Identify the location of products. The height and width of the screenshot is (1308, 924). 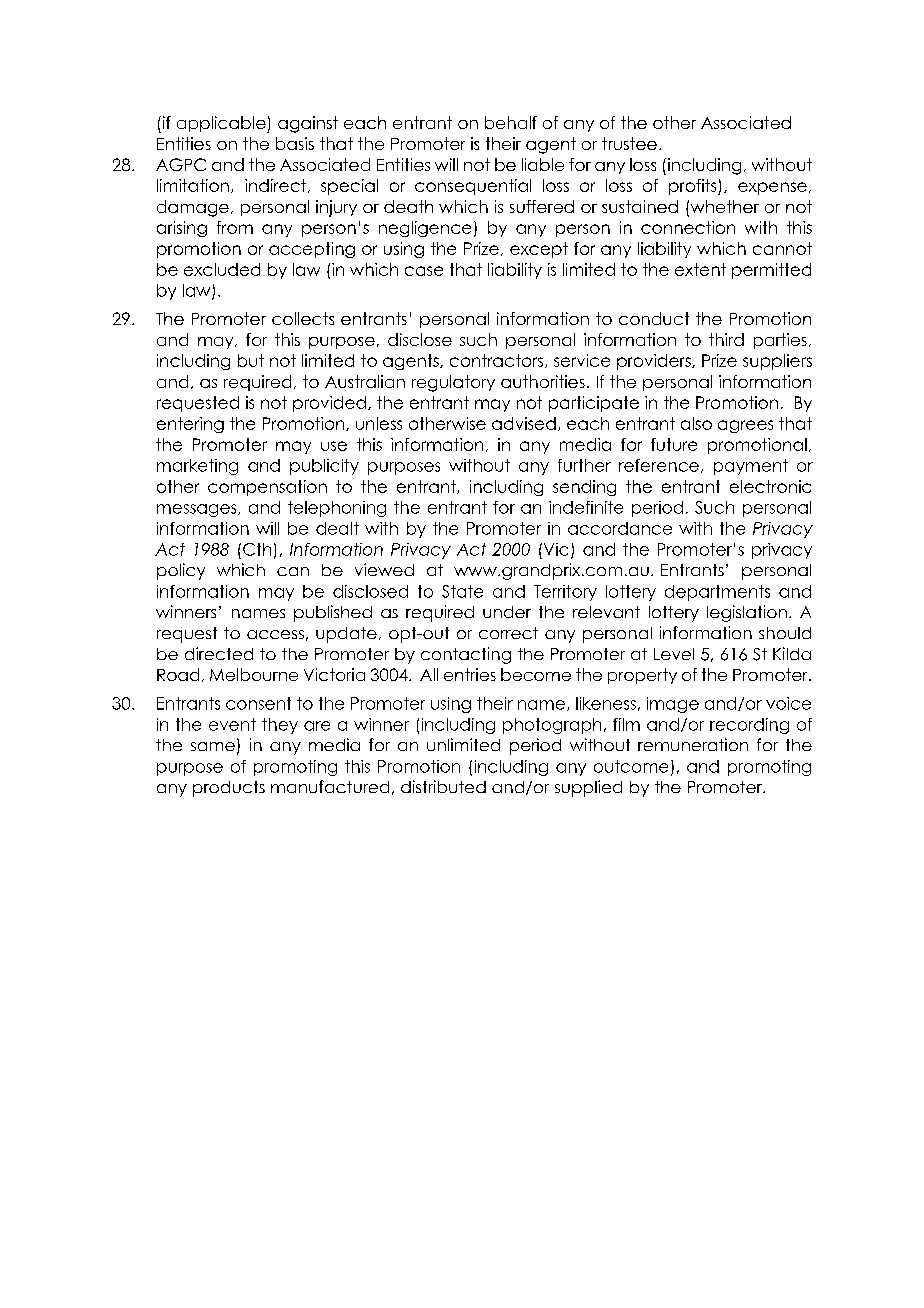
(229, 789).
